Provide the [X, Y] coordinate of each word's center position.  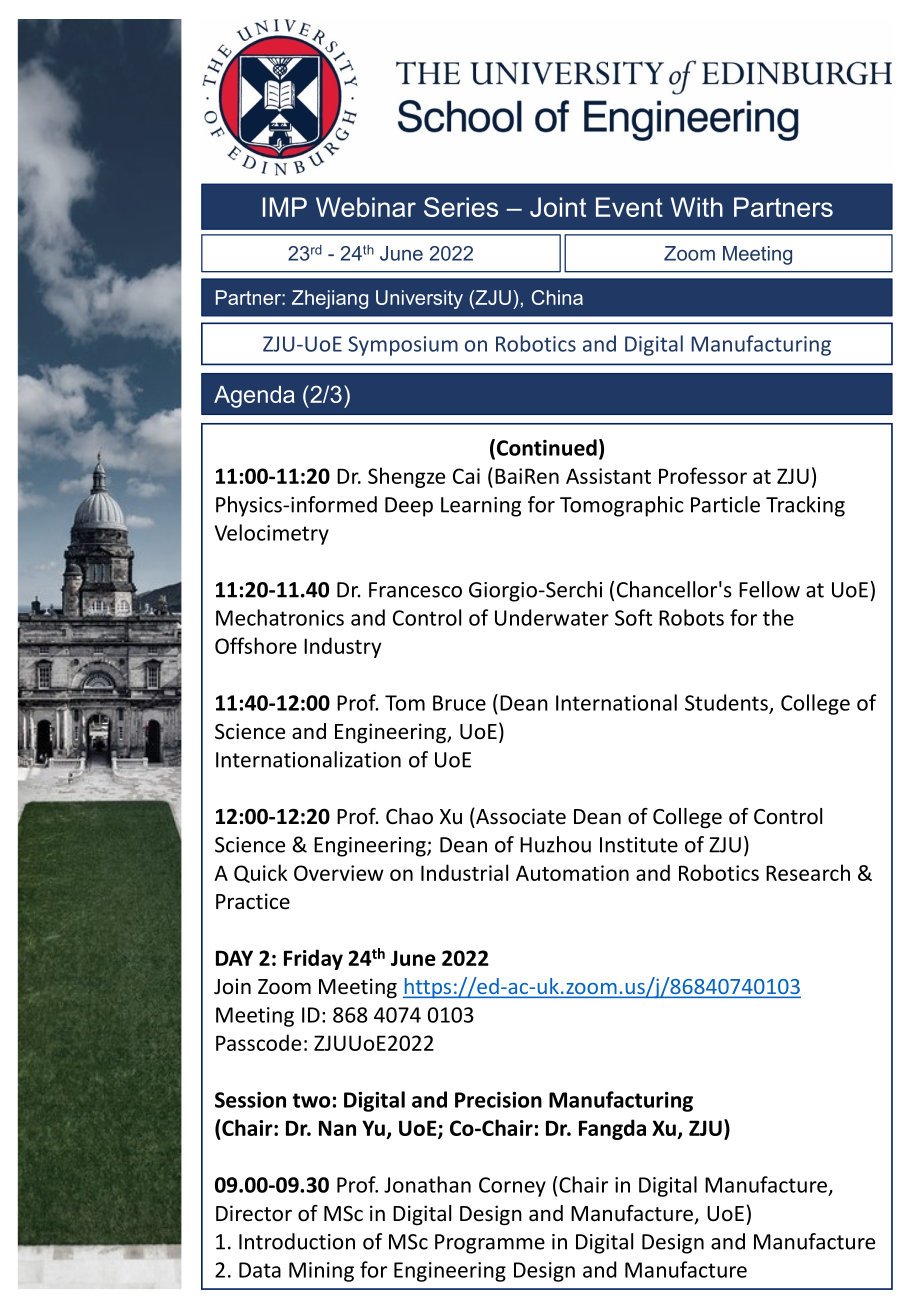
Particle [725, 504]
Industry [343, 647]
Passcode [258, 1042]
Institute [639, 845]
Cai [466, 476]
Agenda [254, 397]
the [778, 617]
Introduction [297, 1241]
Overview [339, 873]
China [557, 297]
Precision [498, 1100]
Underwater [552, 617]
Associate [520, 816]
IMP [285, 207]
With [697, 207]
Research [808, 872]
